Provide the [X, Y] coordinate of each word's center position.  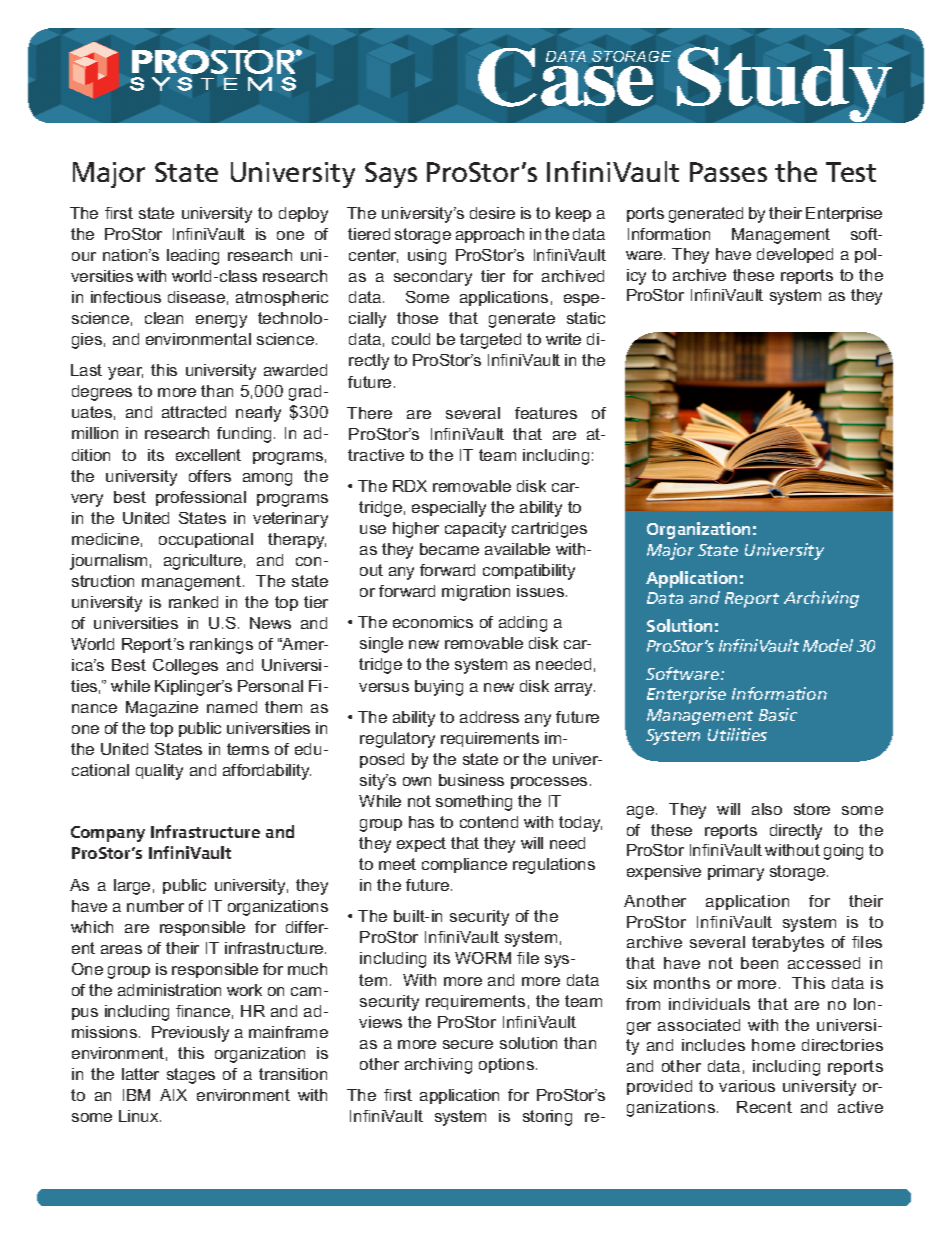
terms [248, 749]
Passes [728, 172]
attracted [194, 412]
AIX [173, 1095]
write [563, 339]
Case [567, 77]
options [508, 1065]
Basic [778, 714]
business [471, 780]
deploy [303, 215]
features [546, 413]
